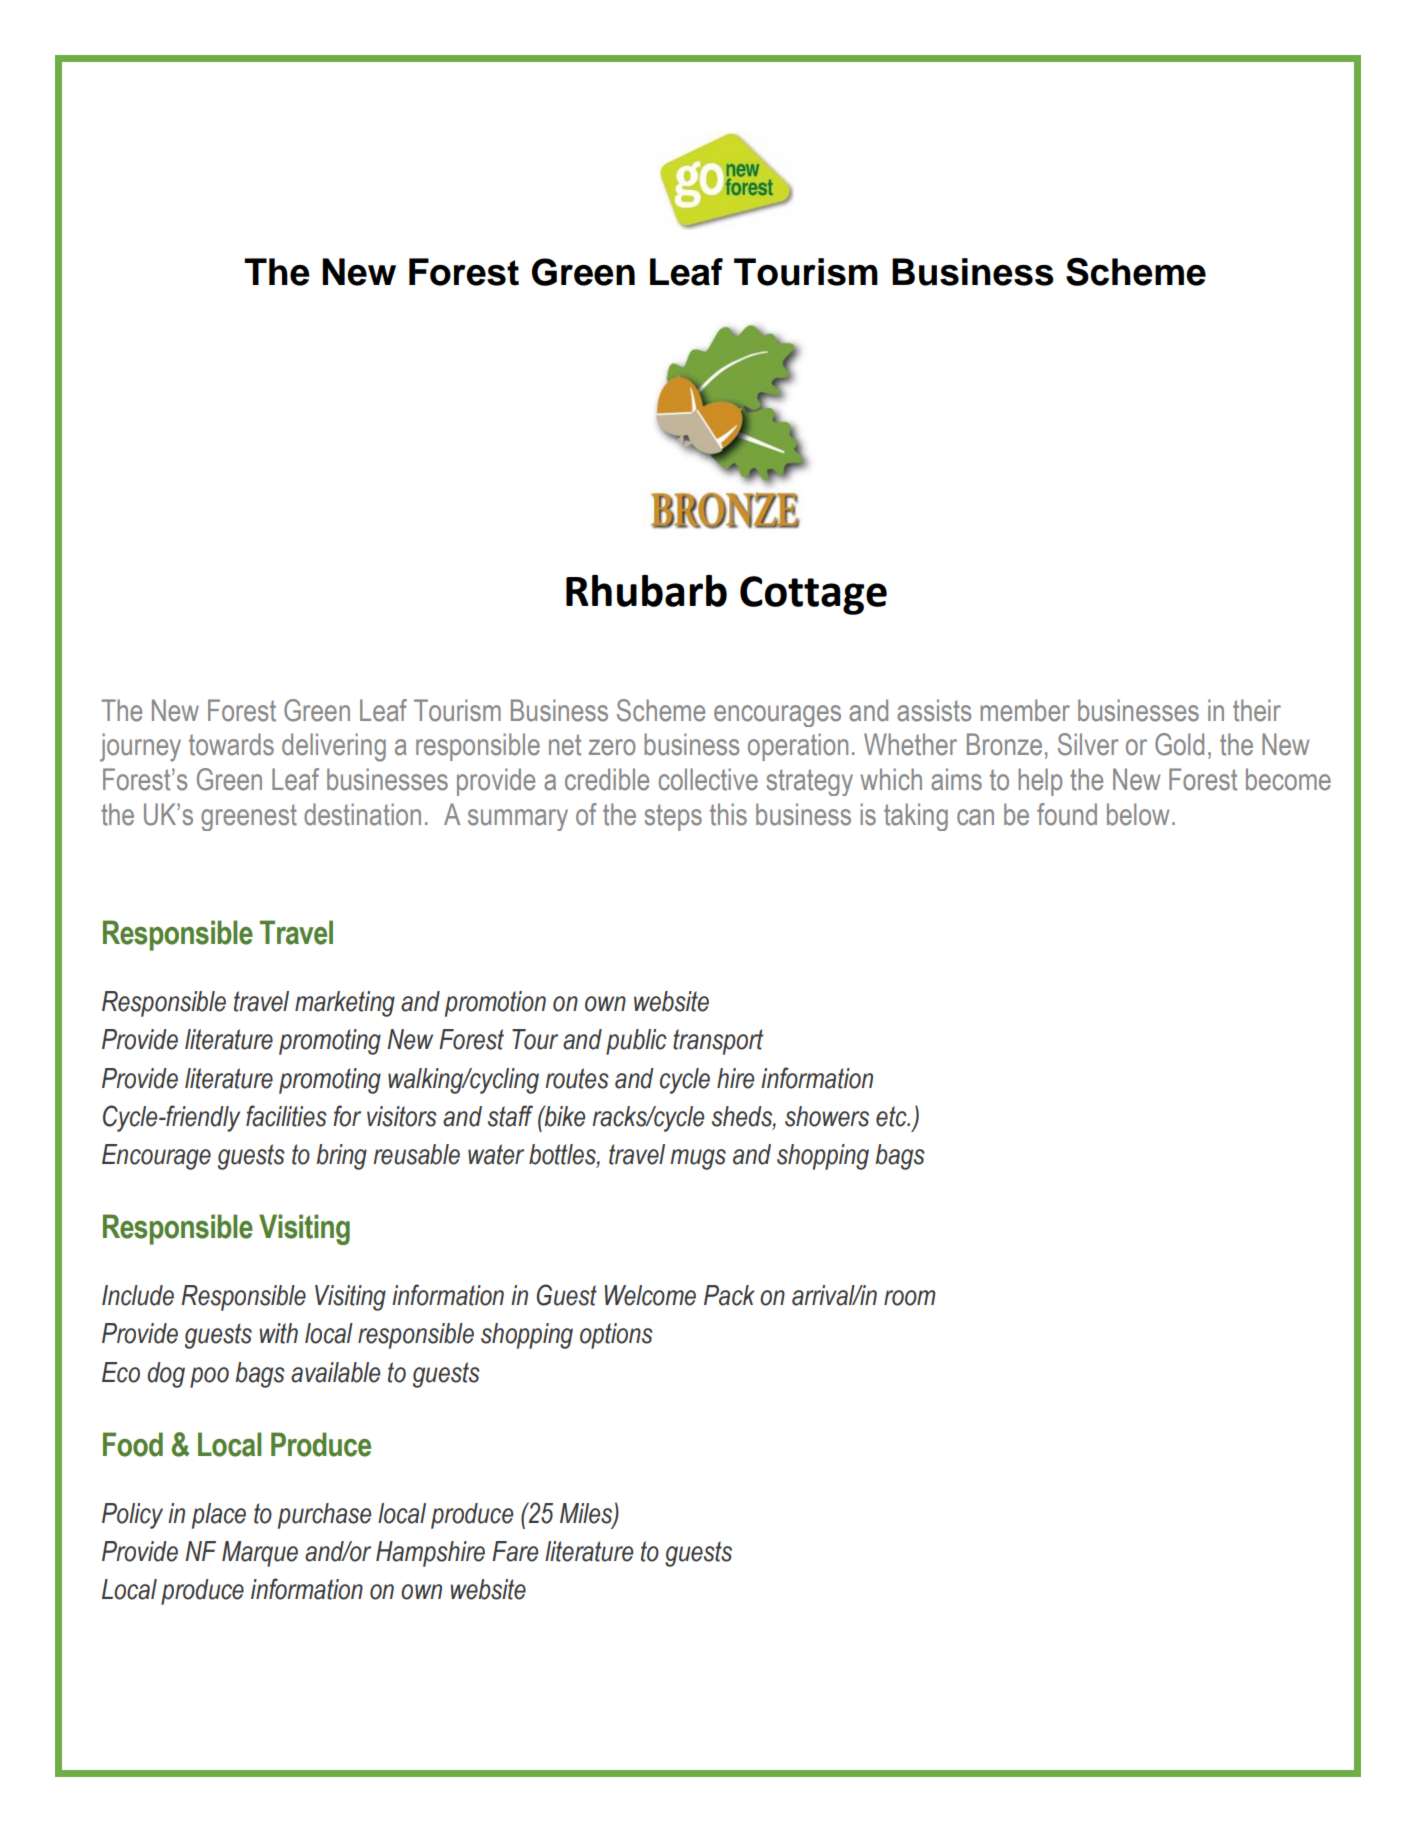 The width and height of the screenshot is (1416, 1832). I want to click on mugs, so click(698, 1159).
